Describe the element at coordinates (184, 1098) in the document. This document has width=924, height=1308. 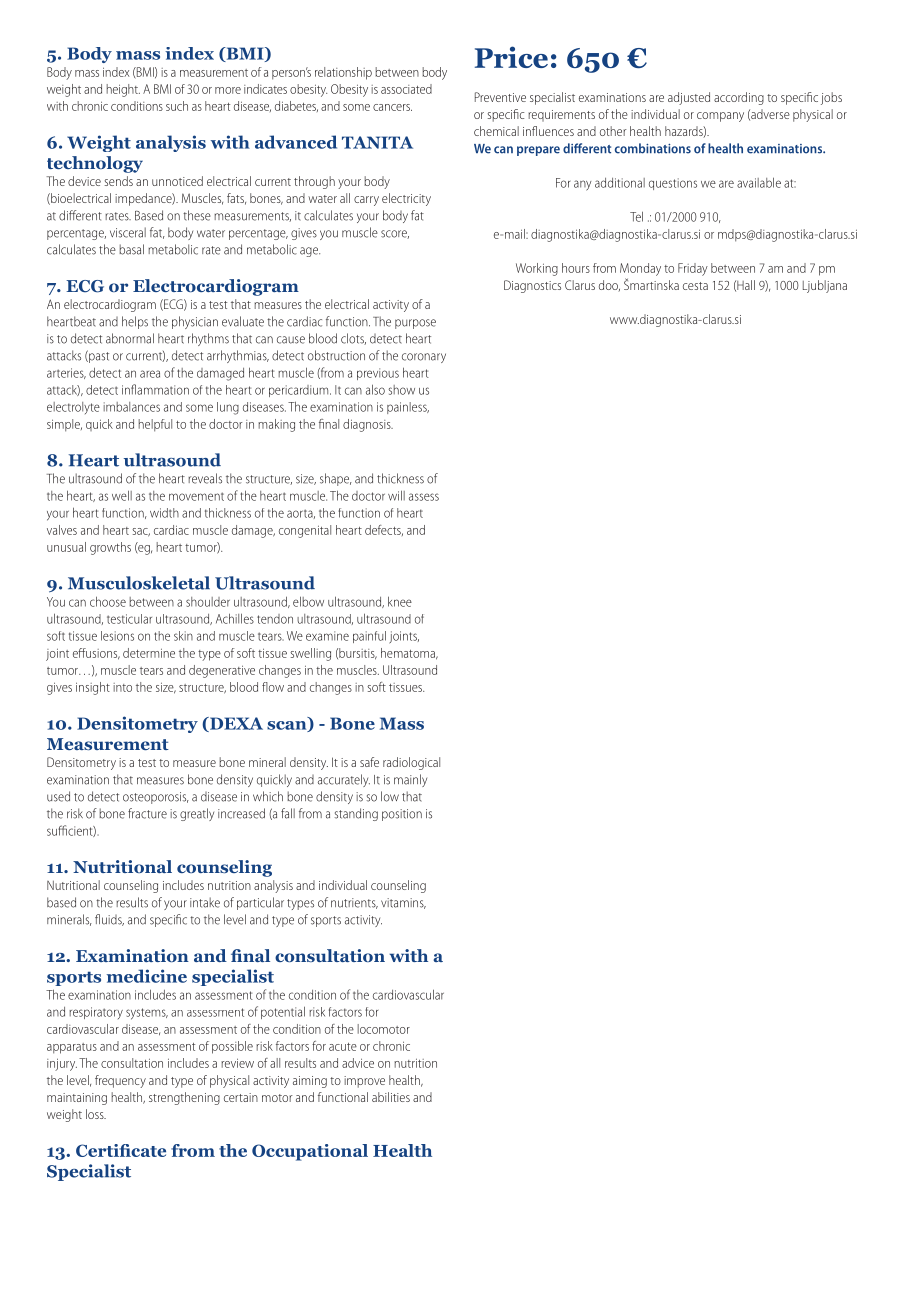
I see `strengthening` at that location.
